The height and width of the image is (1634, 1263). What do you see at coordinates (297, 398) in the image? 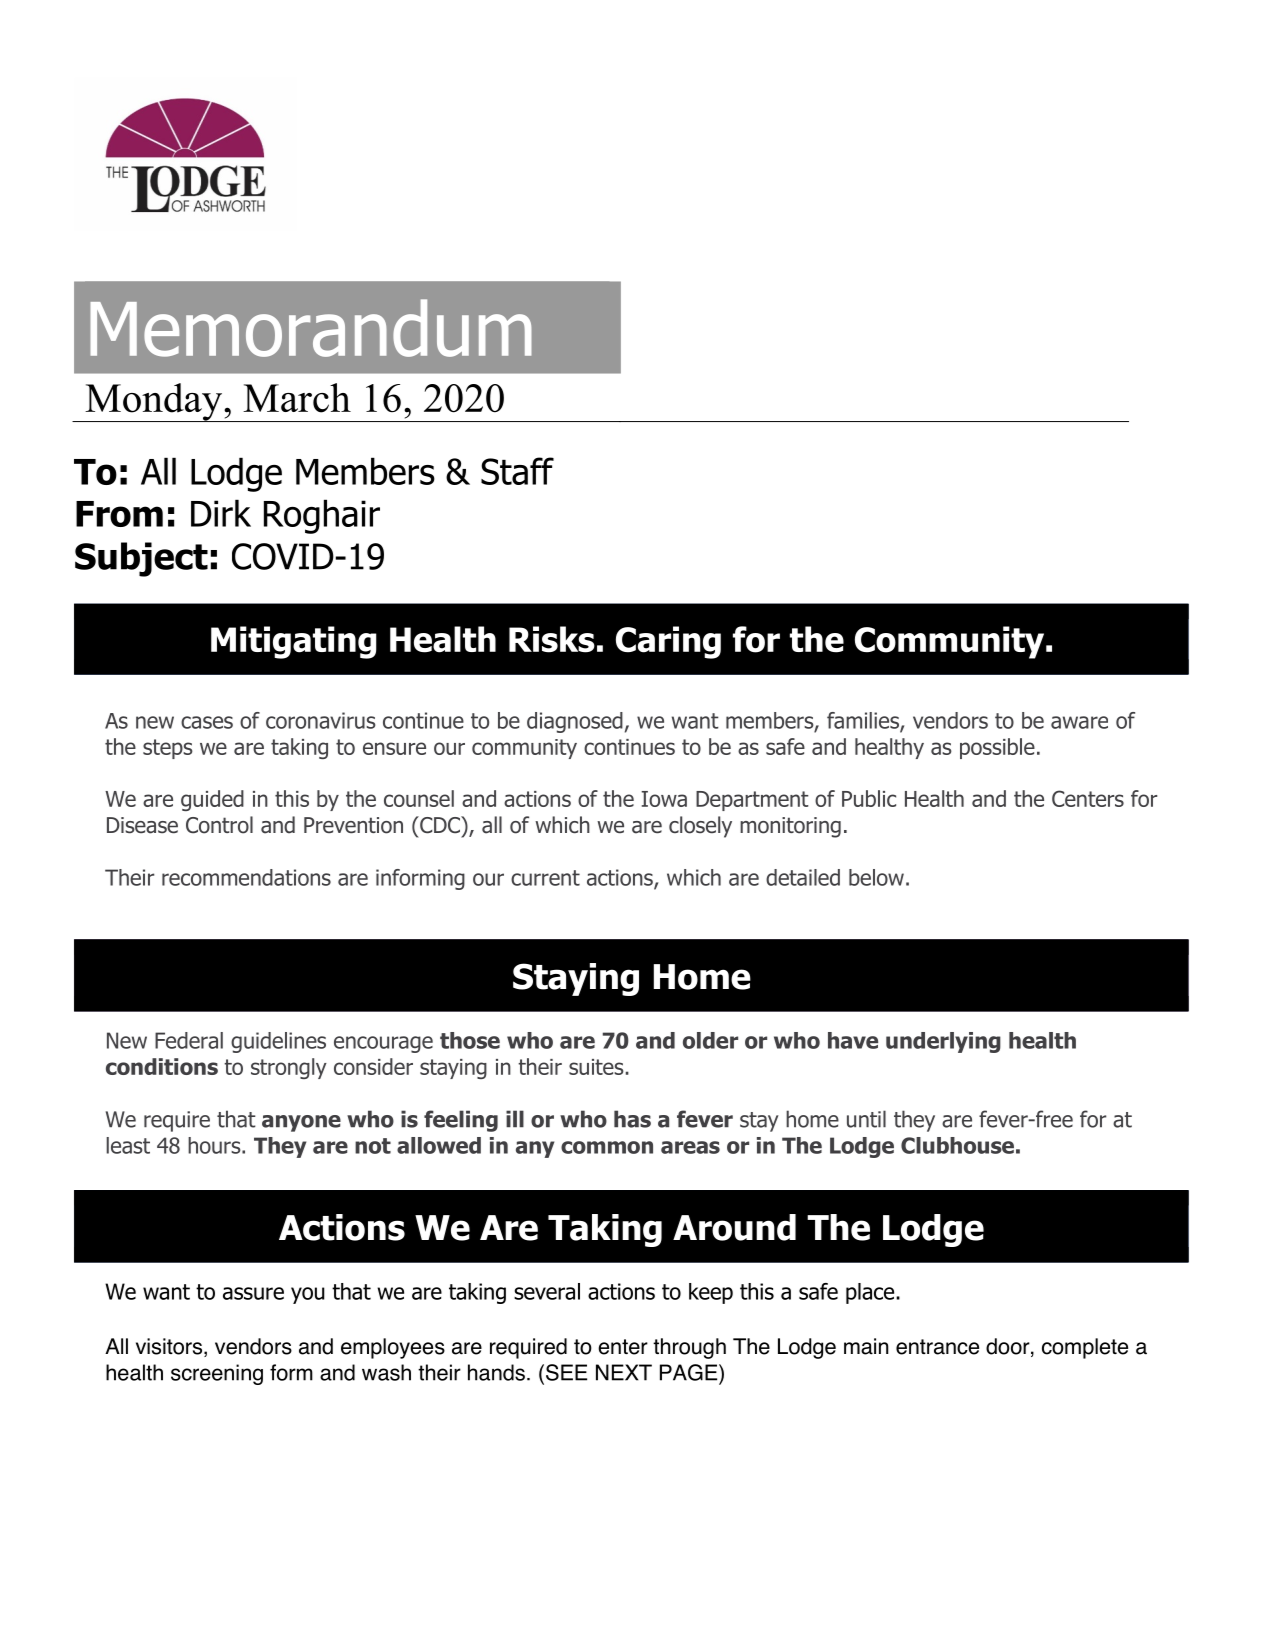
I see `March` at bounding box center [297, 398].
